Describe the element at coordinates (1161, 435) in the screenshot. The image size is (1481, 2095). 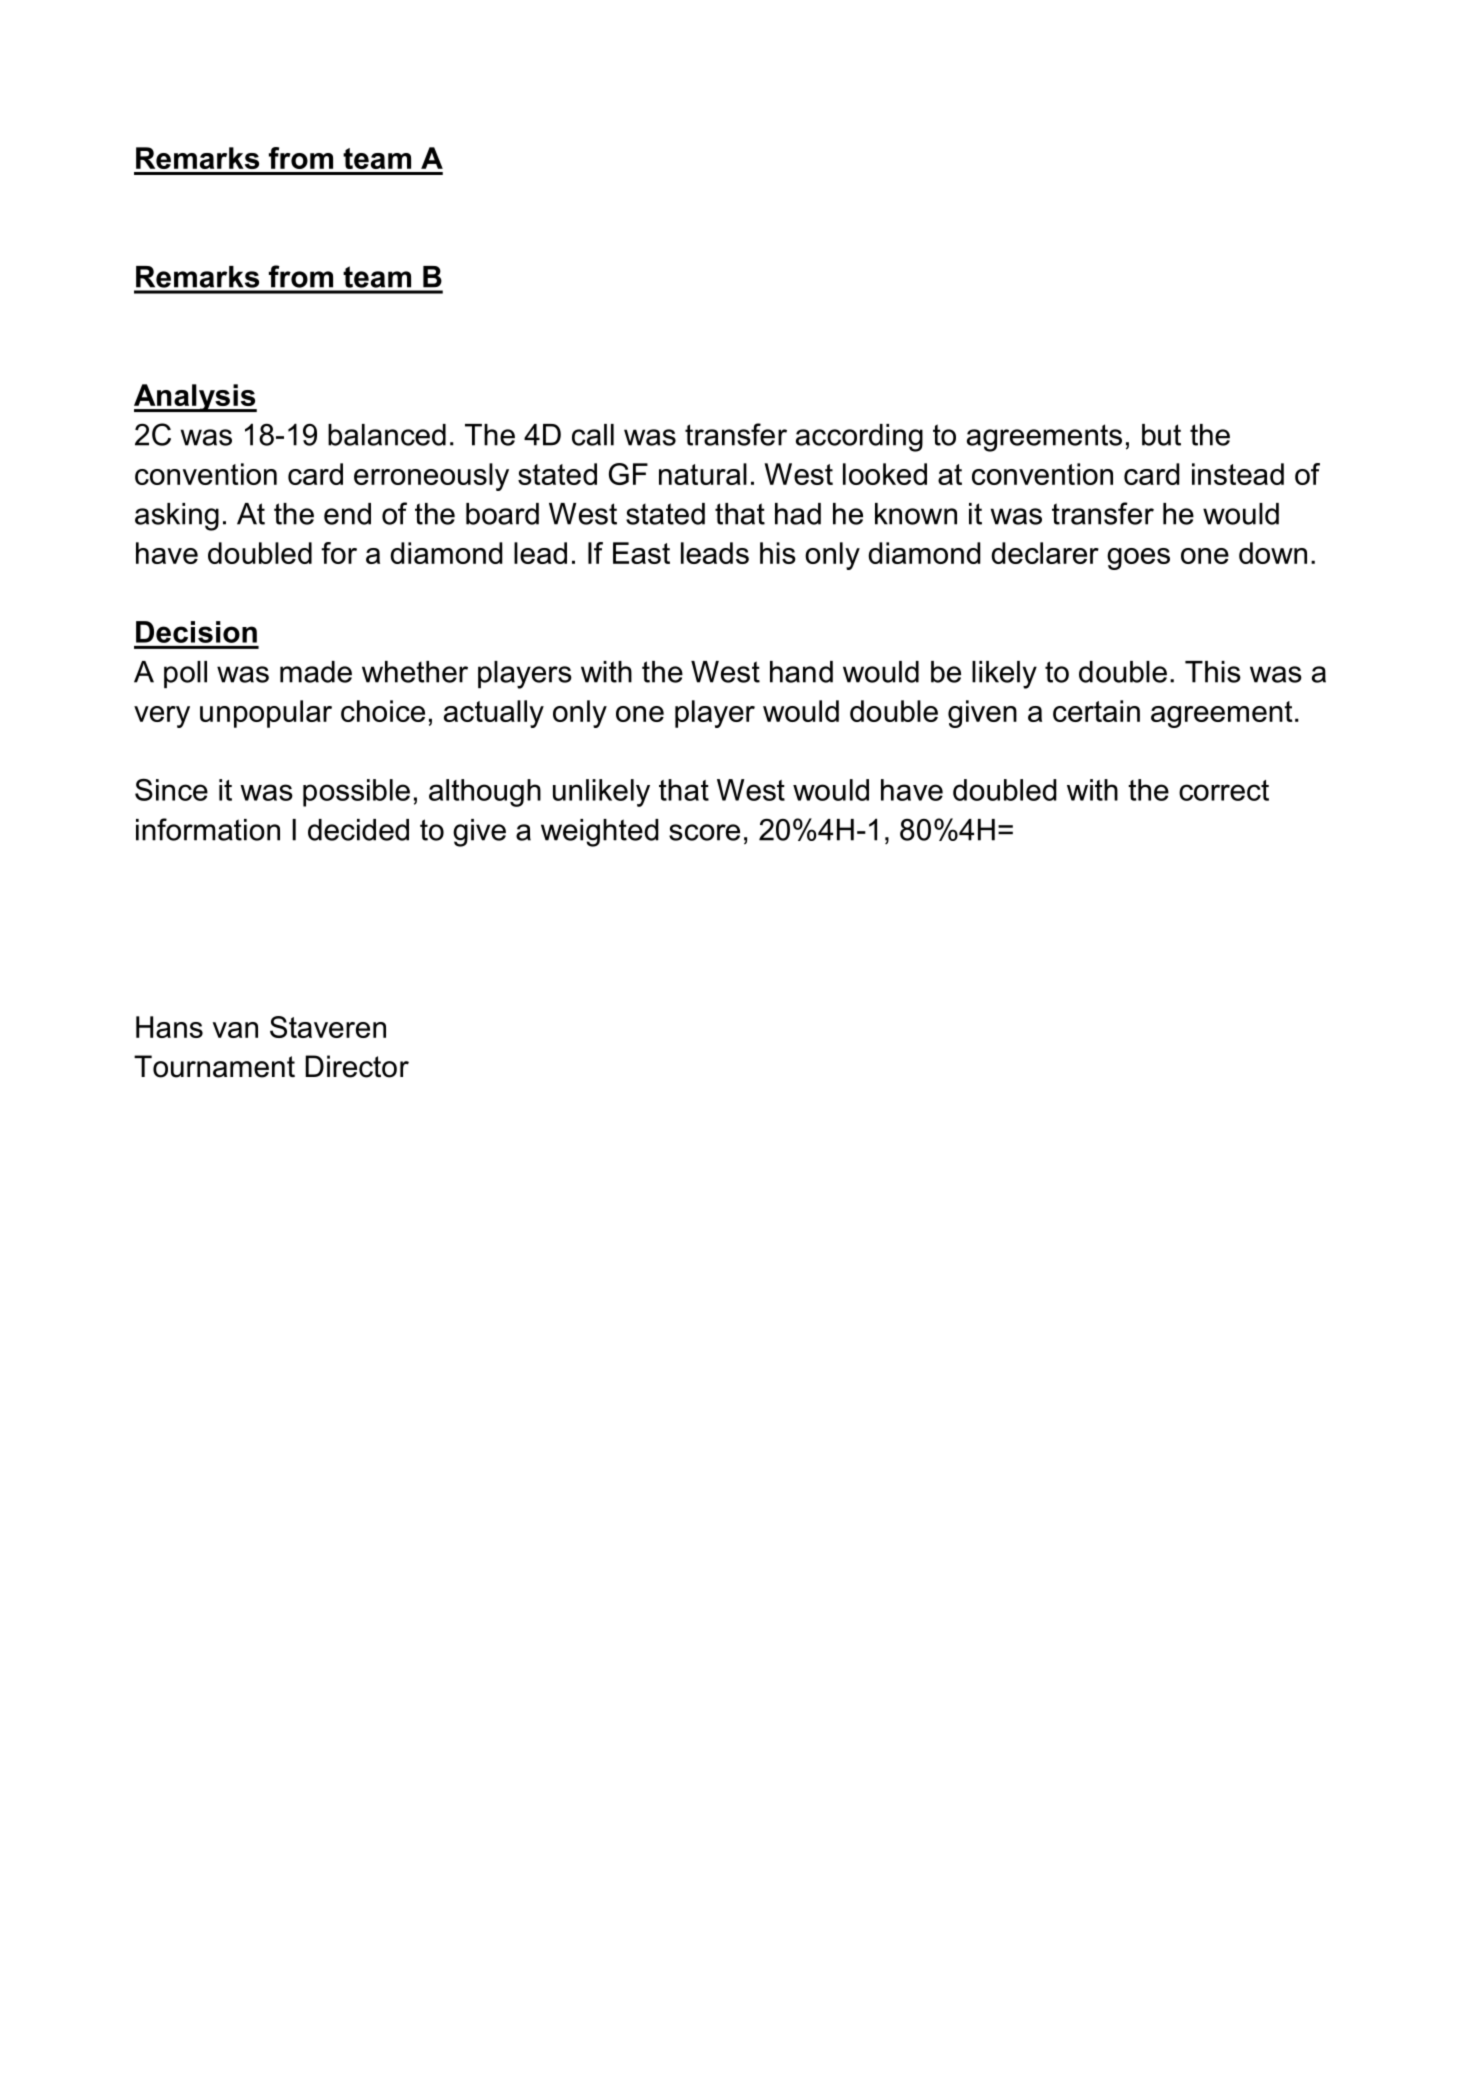
I see `but` at that location.
